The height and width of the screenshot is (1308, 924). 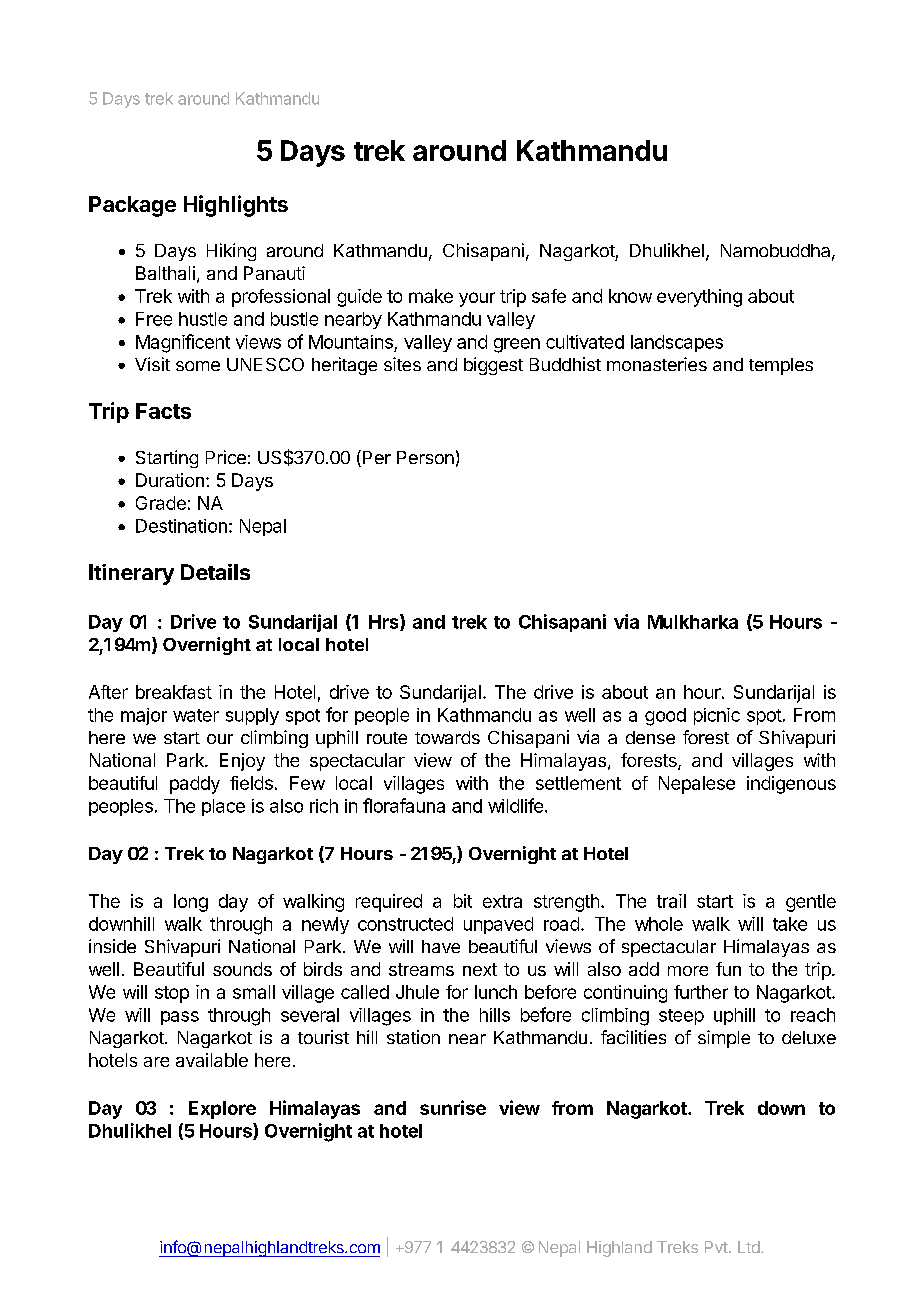 I want to click on make, so click(x=431, y=296).
